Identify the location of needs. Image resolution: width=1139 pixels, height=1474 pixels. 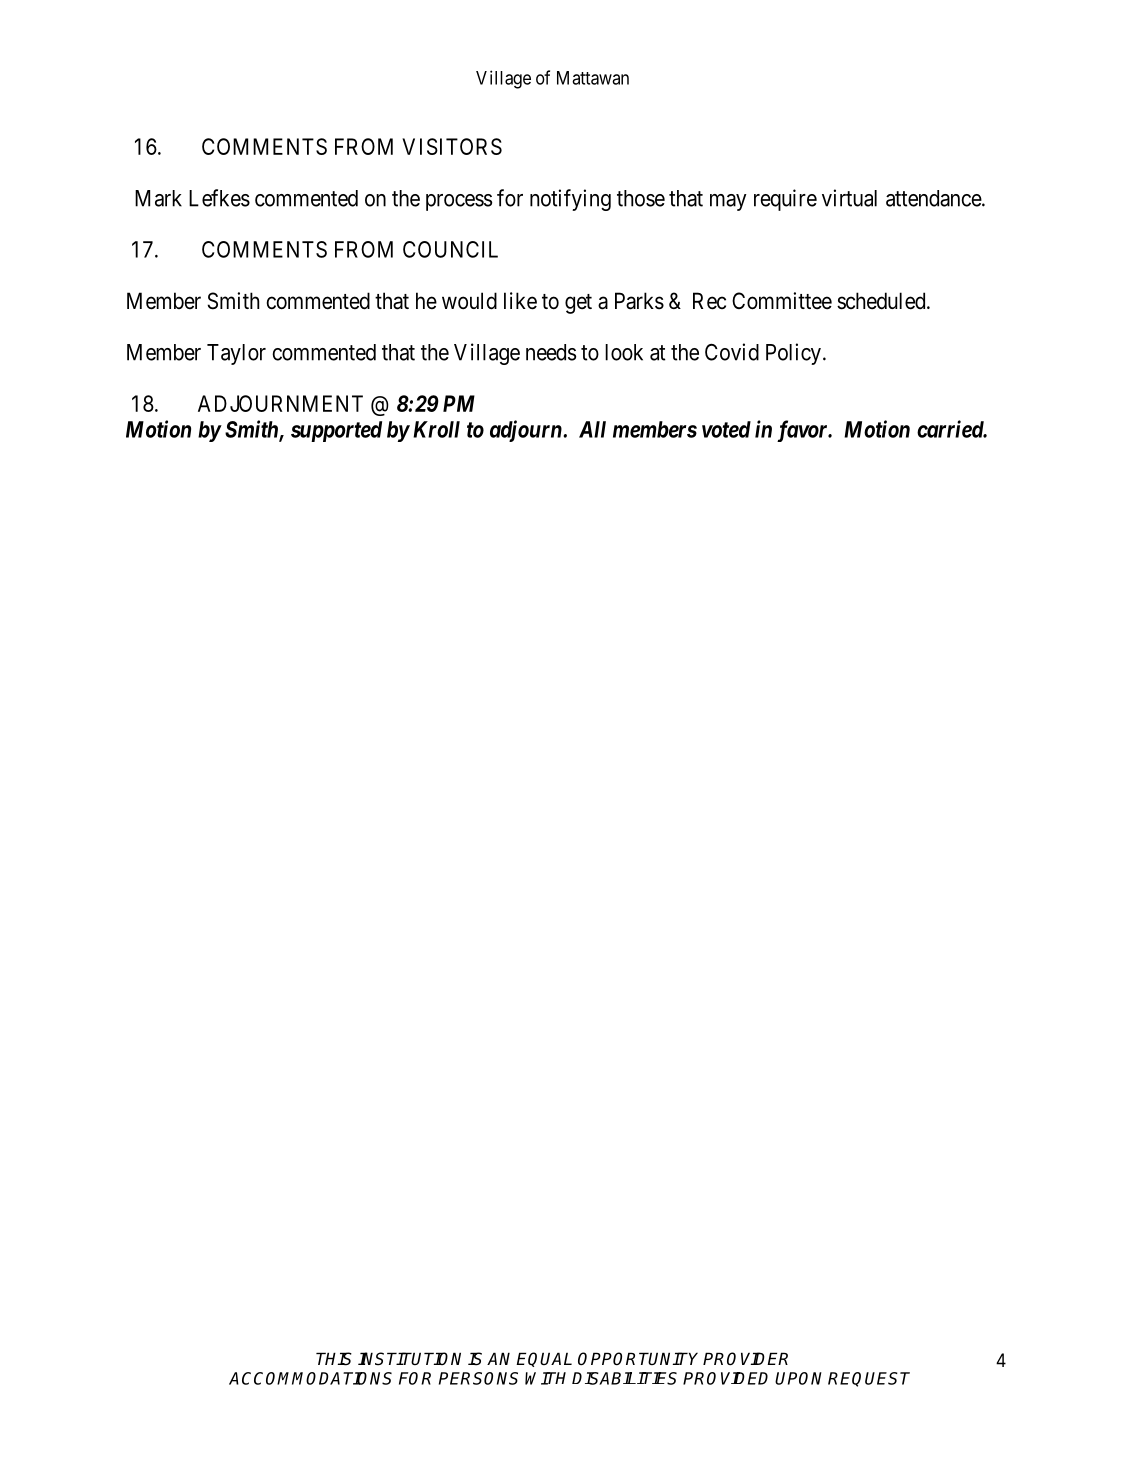
(551, 352).
